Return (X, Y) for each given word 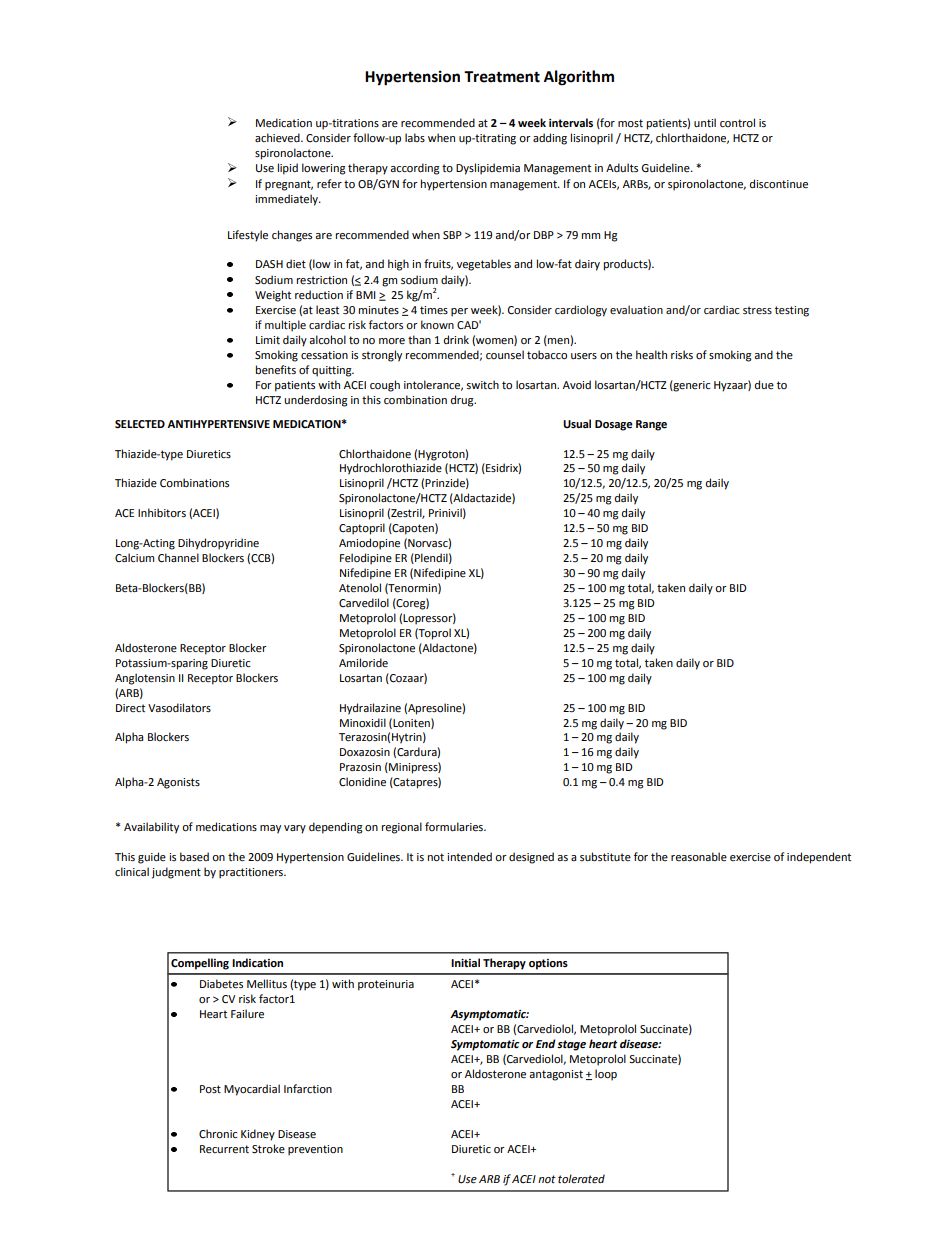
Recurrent (224, 1149)
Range (651, 425)
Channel (178, 558)
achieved (278, 138)
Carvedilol (364, 602)
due (764, 384)
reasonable (699, 857)
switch (483, 385)
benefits (276, 370)
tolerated (581, 1179)
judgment (176, 873)
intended (469, 857)
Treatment (502, 77)
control (737, 123)
